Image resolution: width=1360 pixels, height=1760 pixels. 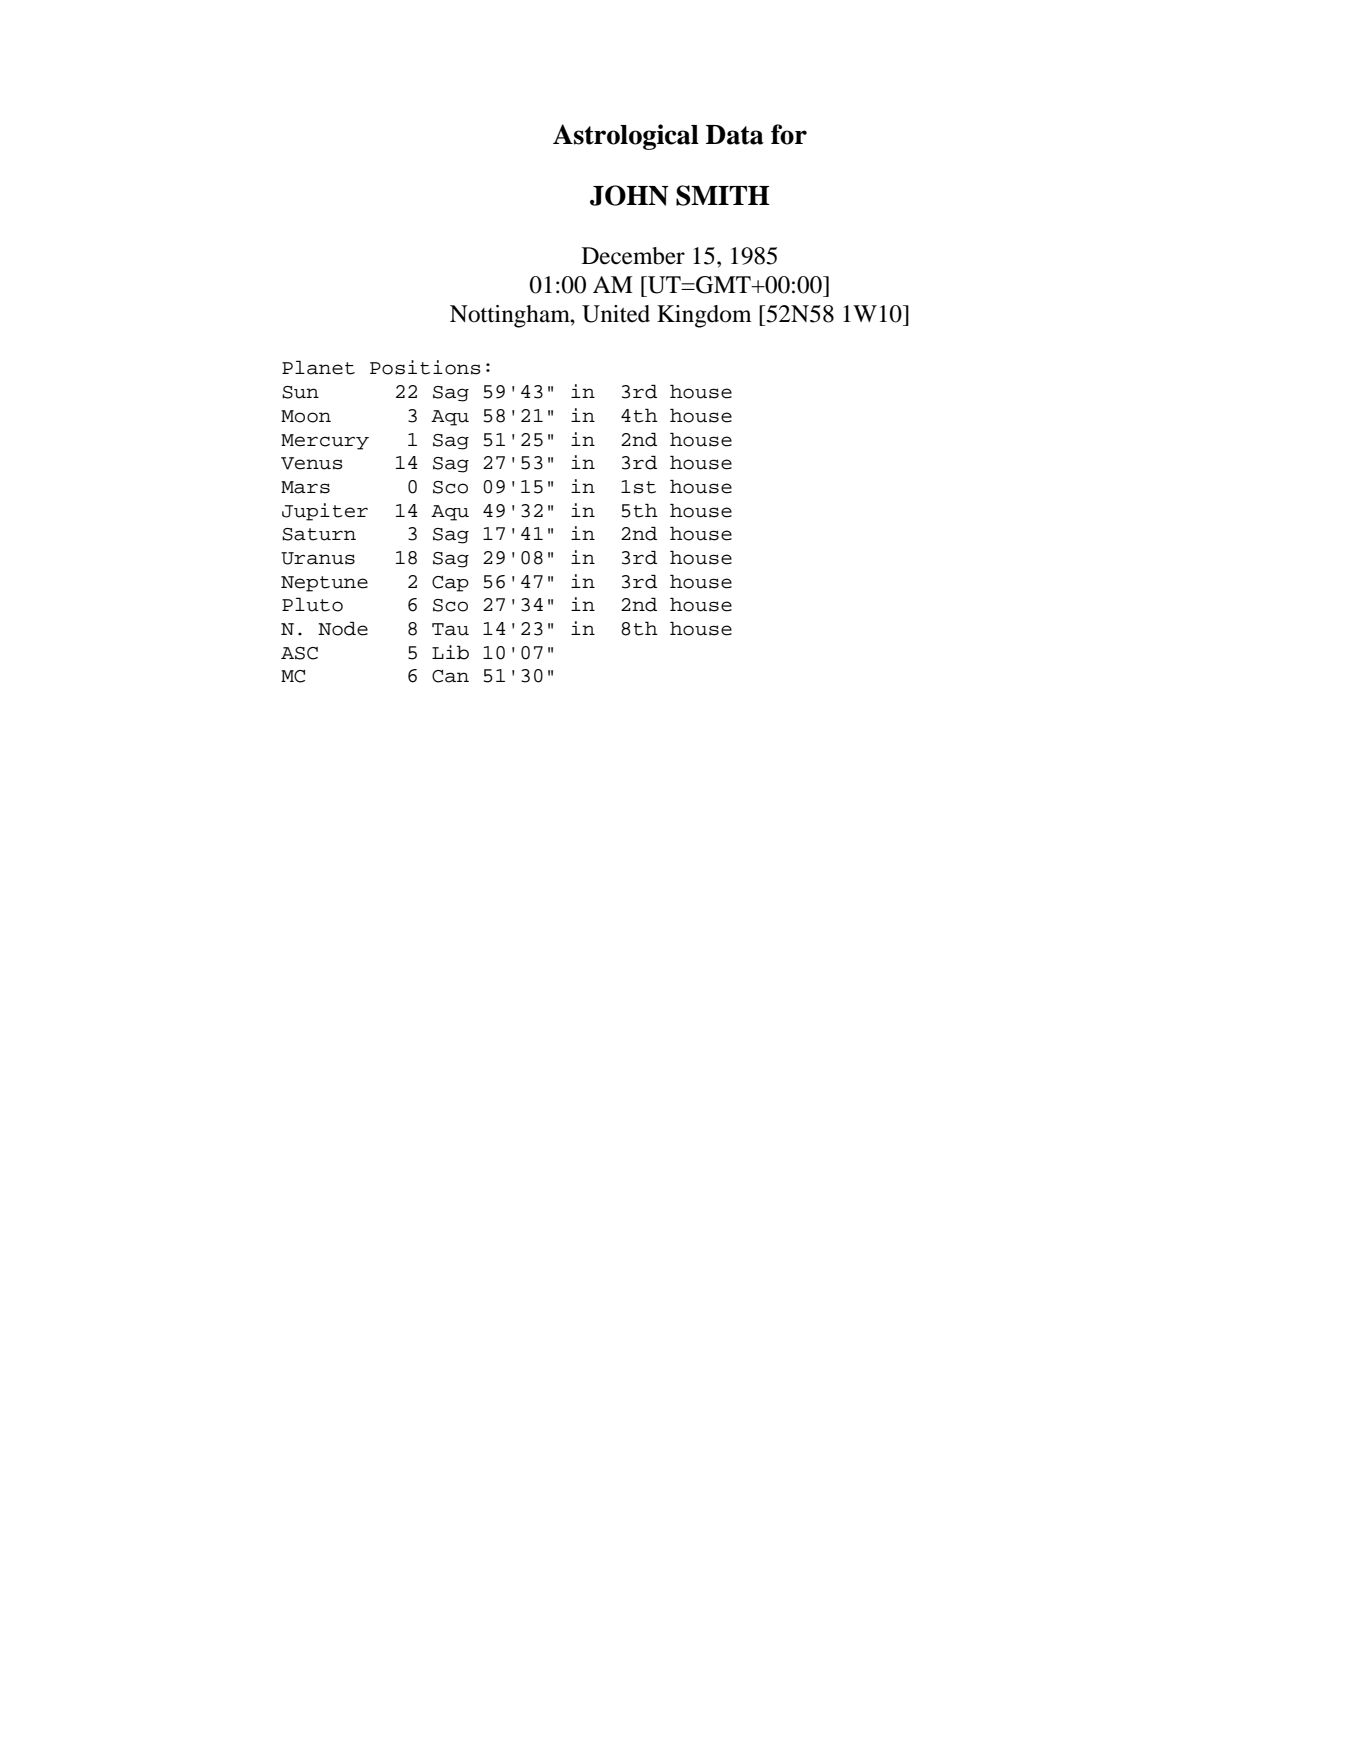 What do you see at coordinates (300, 392) in the document?
I see `Sun` at bounding box center [300, 392].
